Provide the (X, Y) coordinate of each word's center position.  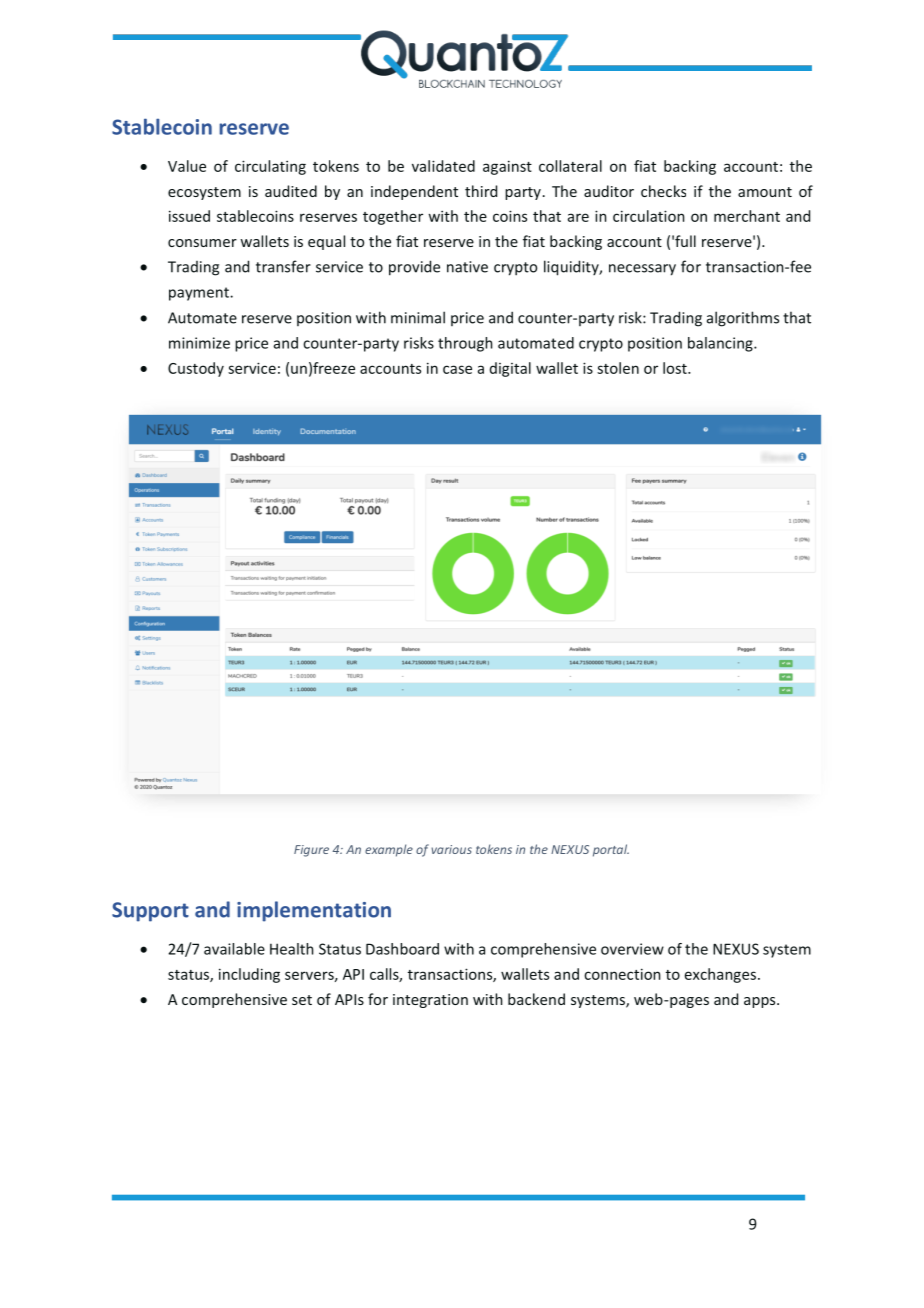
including (249, 975)
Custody (196, 369)
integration (430, 1001)
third (481, 191)
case (457, 369)
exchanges (720, 975)
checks (663, 191)
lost (676, 368)
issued (189, 216)
